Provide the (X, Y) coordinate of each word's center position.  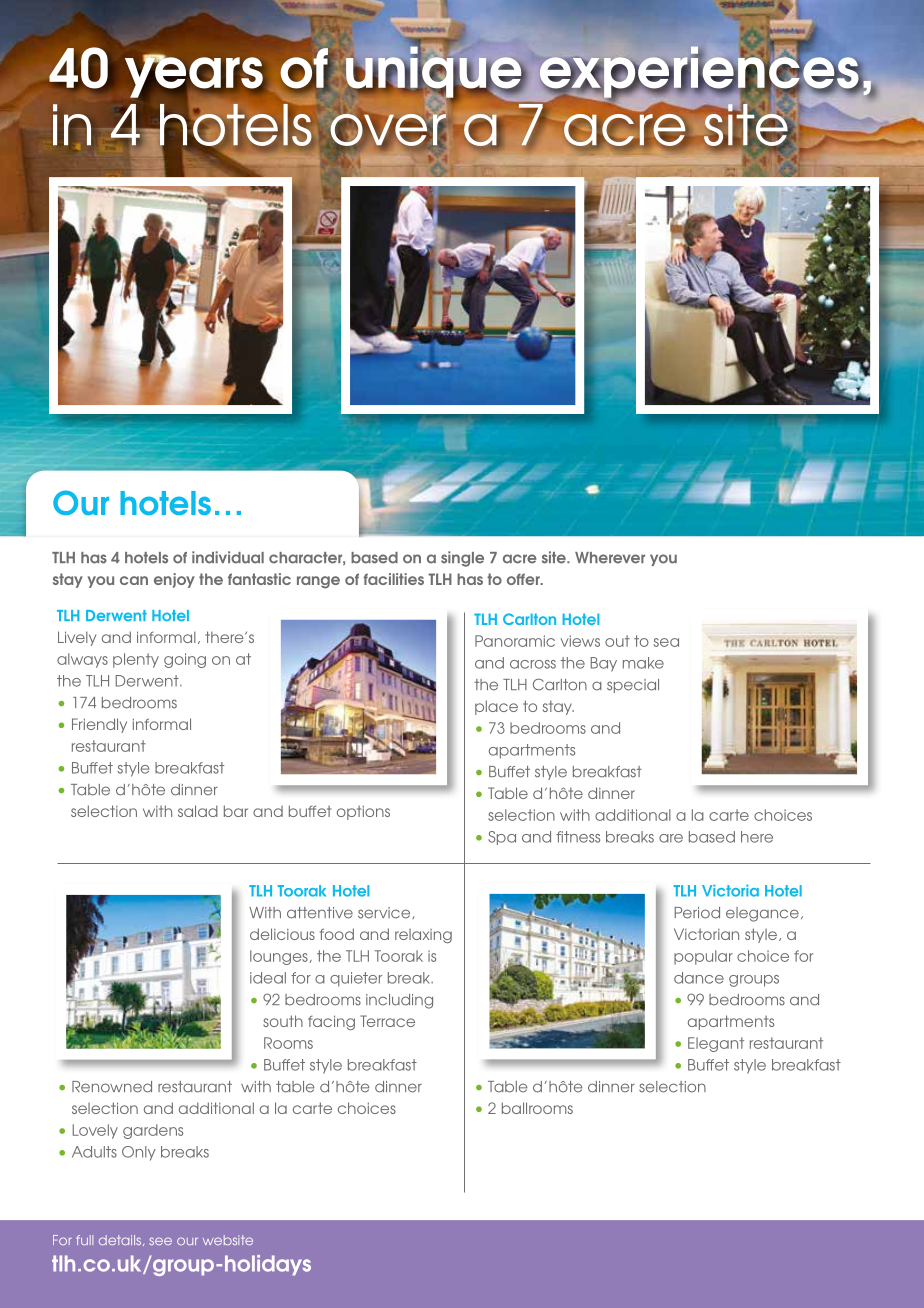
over (387, 130)
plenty (136, 660)
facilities (393, 579)
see (160, 1241)
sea (666, 642)
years (194, 77)
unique (435, 73)
